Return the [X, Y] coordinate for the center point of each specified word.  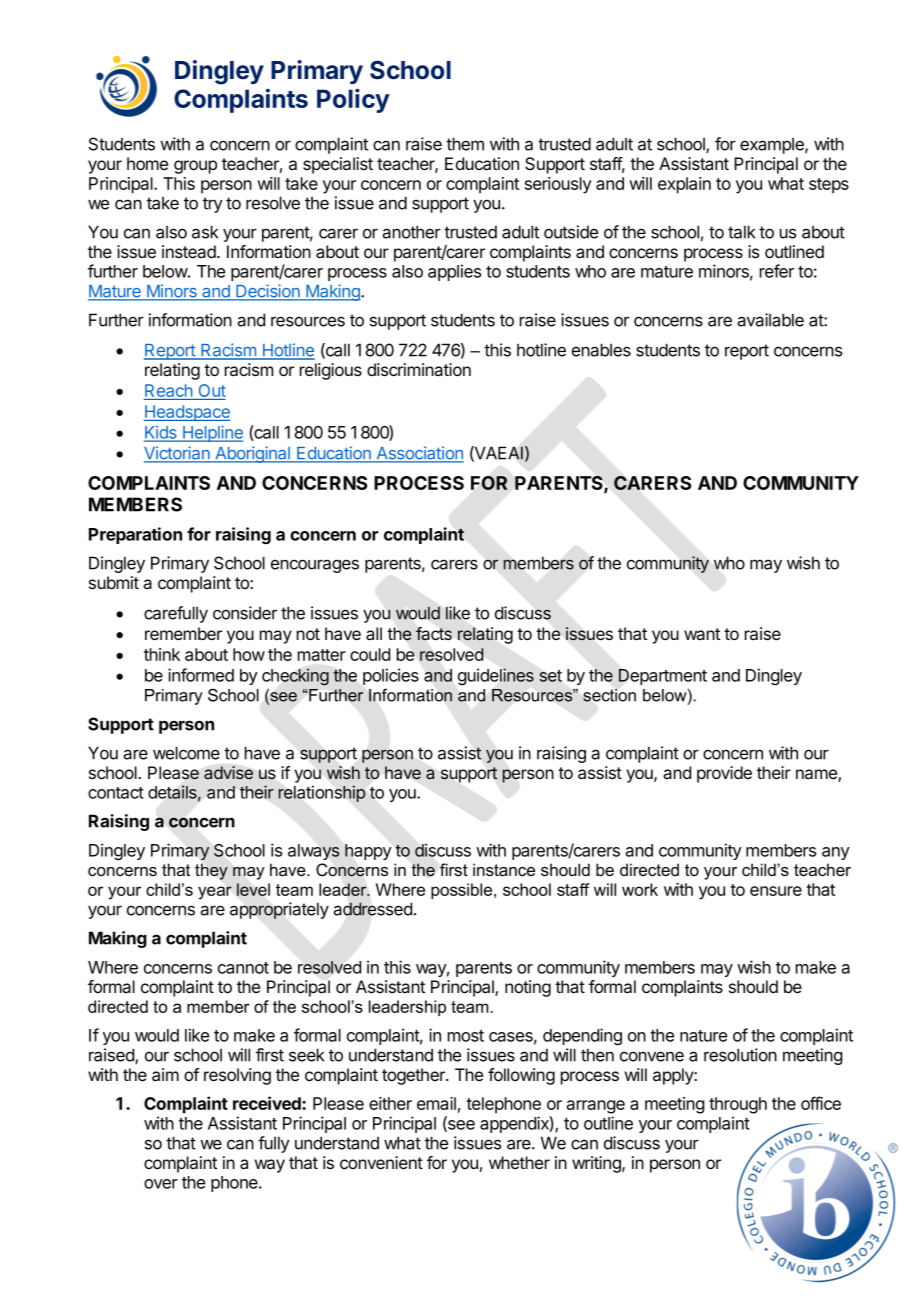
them [465, 144]
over [161, 1184]
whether [519, 1162]
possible [463, 891]
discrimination [419, 369]
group [195, 167]
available [770, 320]
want [702, 634]
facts [434, 634]
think [162, 654]
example [773, 145]
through [738, 1105]
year [215, 893]
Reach [169, 392]
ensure [776, 891]
